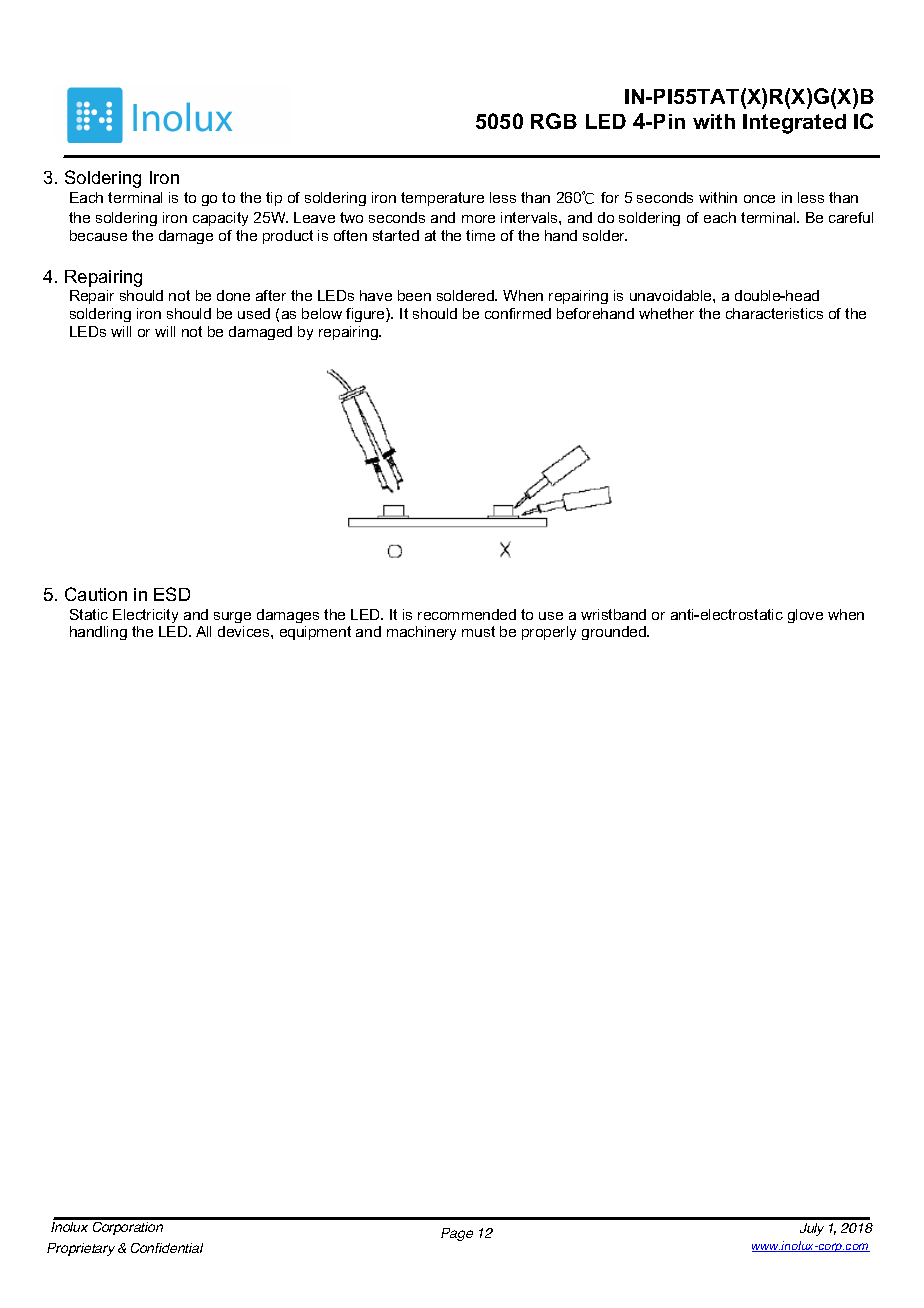 The width and height of the document is (924, 1308). I want to click on capacity, so click(220, 219).
